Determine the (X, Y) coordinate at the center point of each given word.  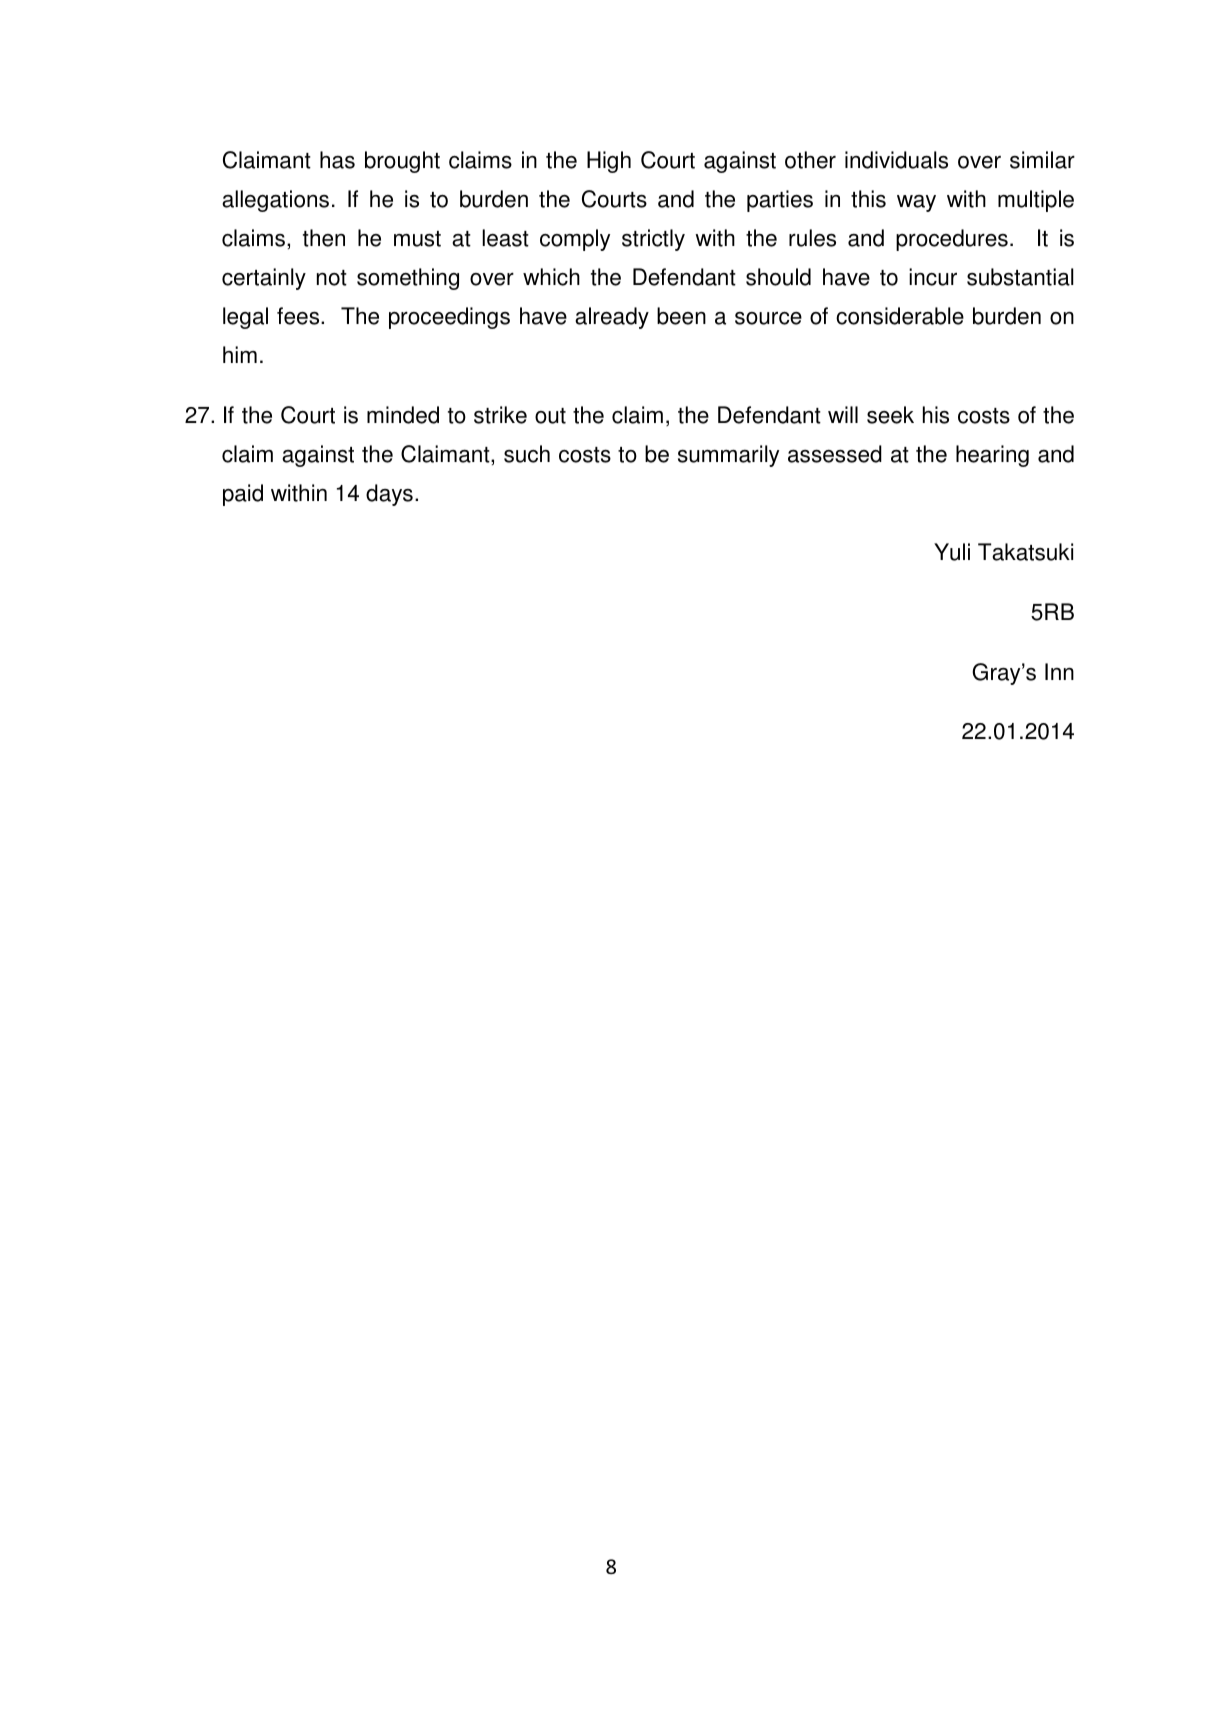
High (609, 162)
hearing (992, 456)
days (389, 495)
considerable (900, 316)
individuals (896, 160)
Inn (1059, 671)
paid (243, 495)
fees (299, 316)
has (337, 160)
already (612, 318)
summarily (728, 456)
